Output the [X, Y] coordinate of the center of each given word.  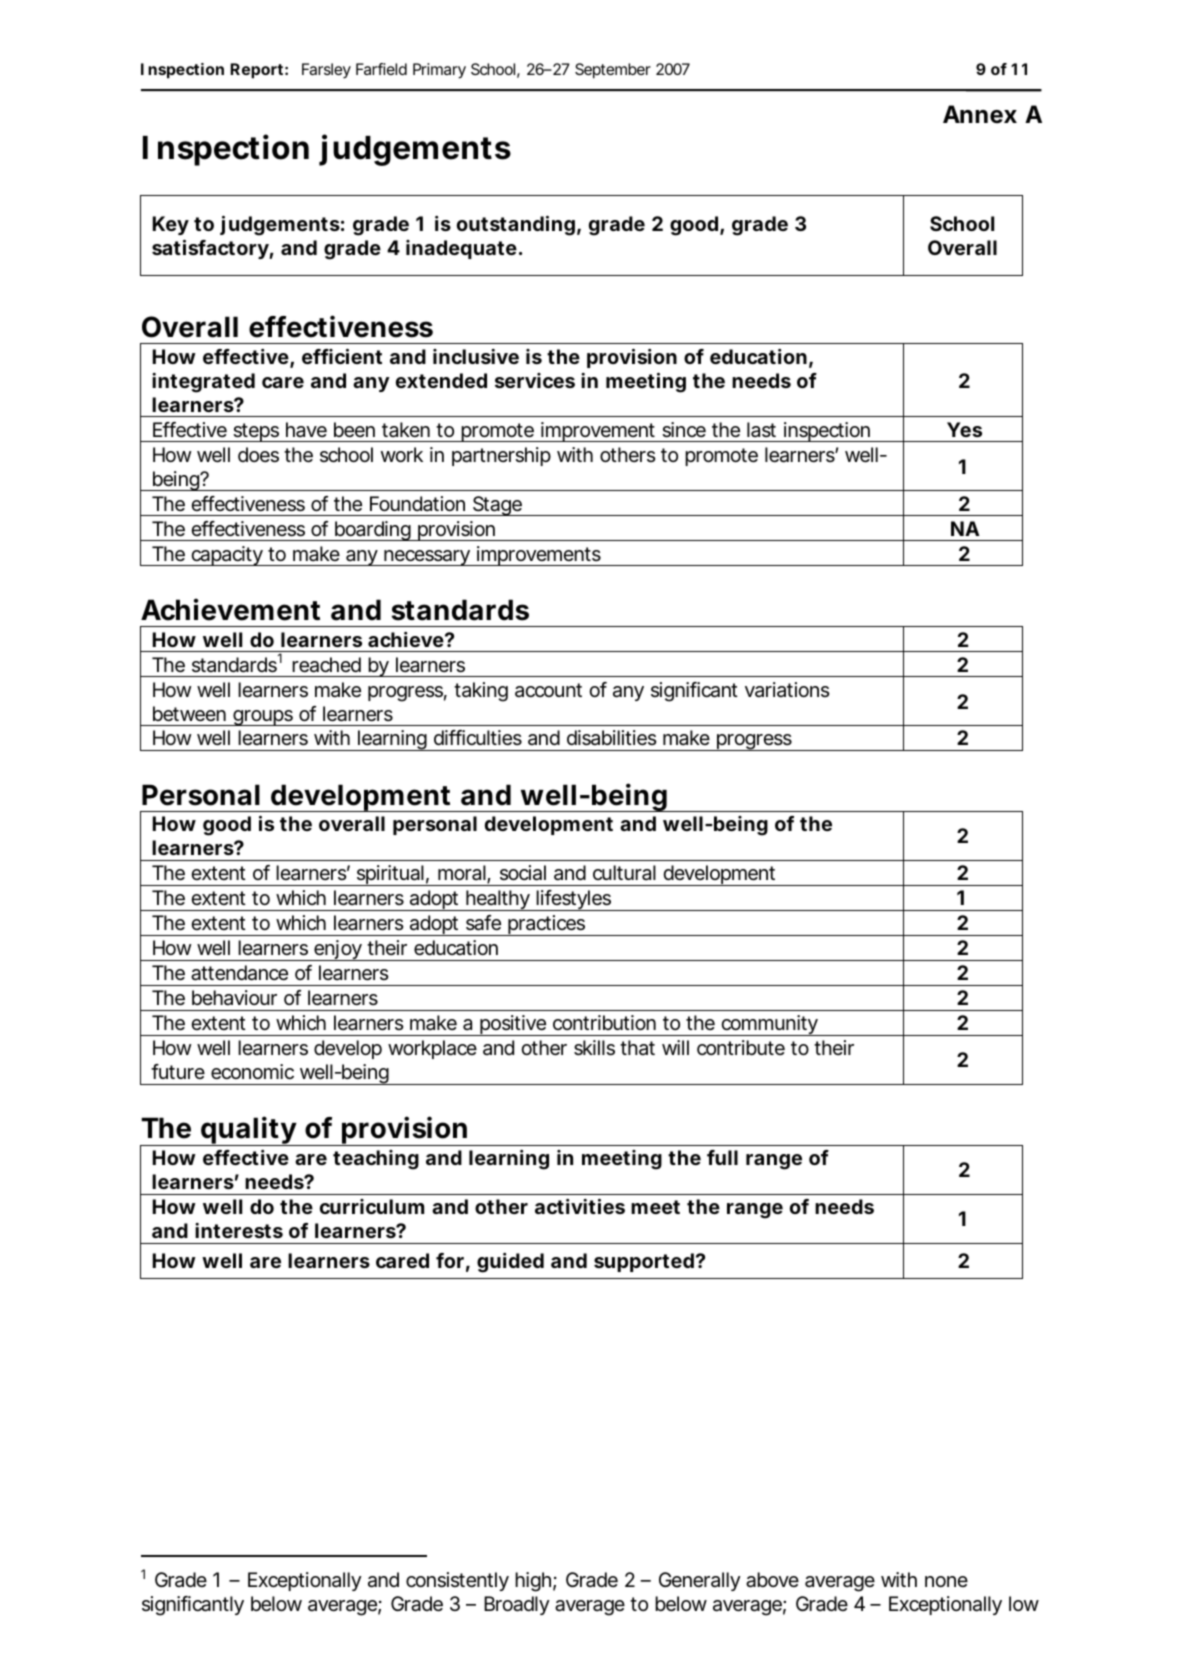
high [533, 1582]
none [946, 1581]
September [613, 71]
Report [256, 71]
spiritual [390, 875]
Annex [980, 114]
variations [787, 690]
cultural [624, 873]
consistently [457, 1581]
